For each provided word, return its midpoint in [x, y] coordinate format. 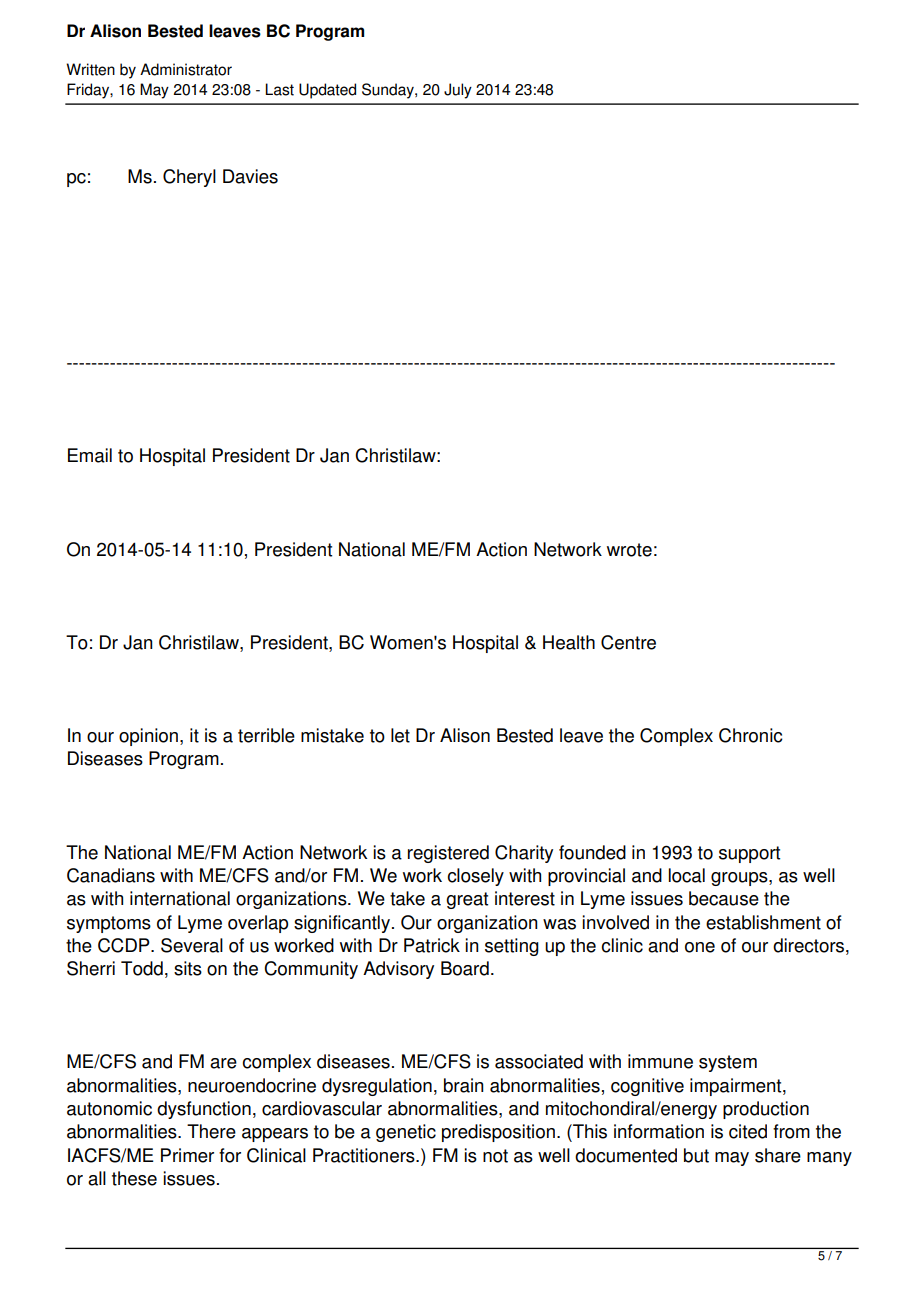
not [495, 1156]
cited [748, 1131]
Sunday [389, 91]
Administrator [186, 69]
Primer [187, 1155]
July [458, 91]
